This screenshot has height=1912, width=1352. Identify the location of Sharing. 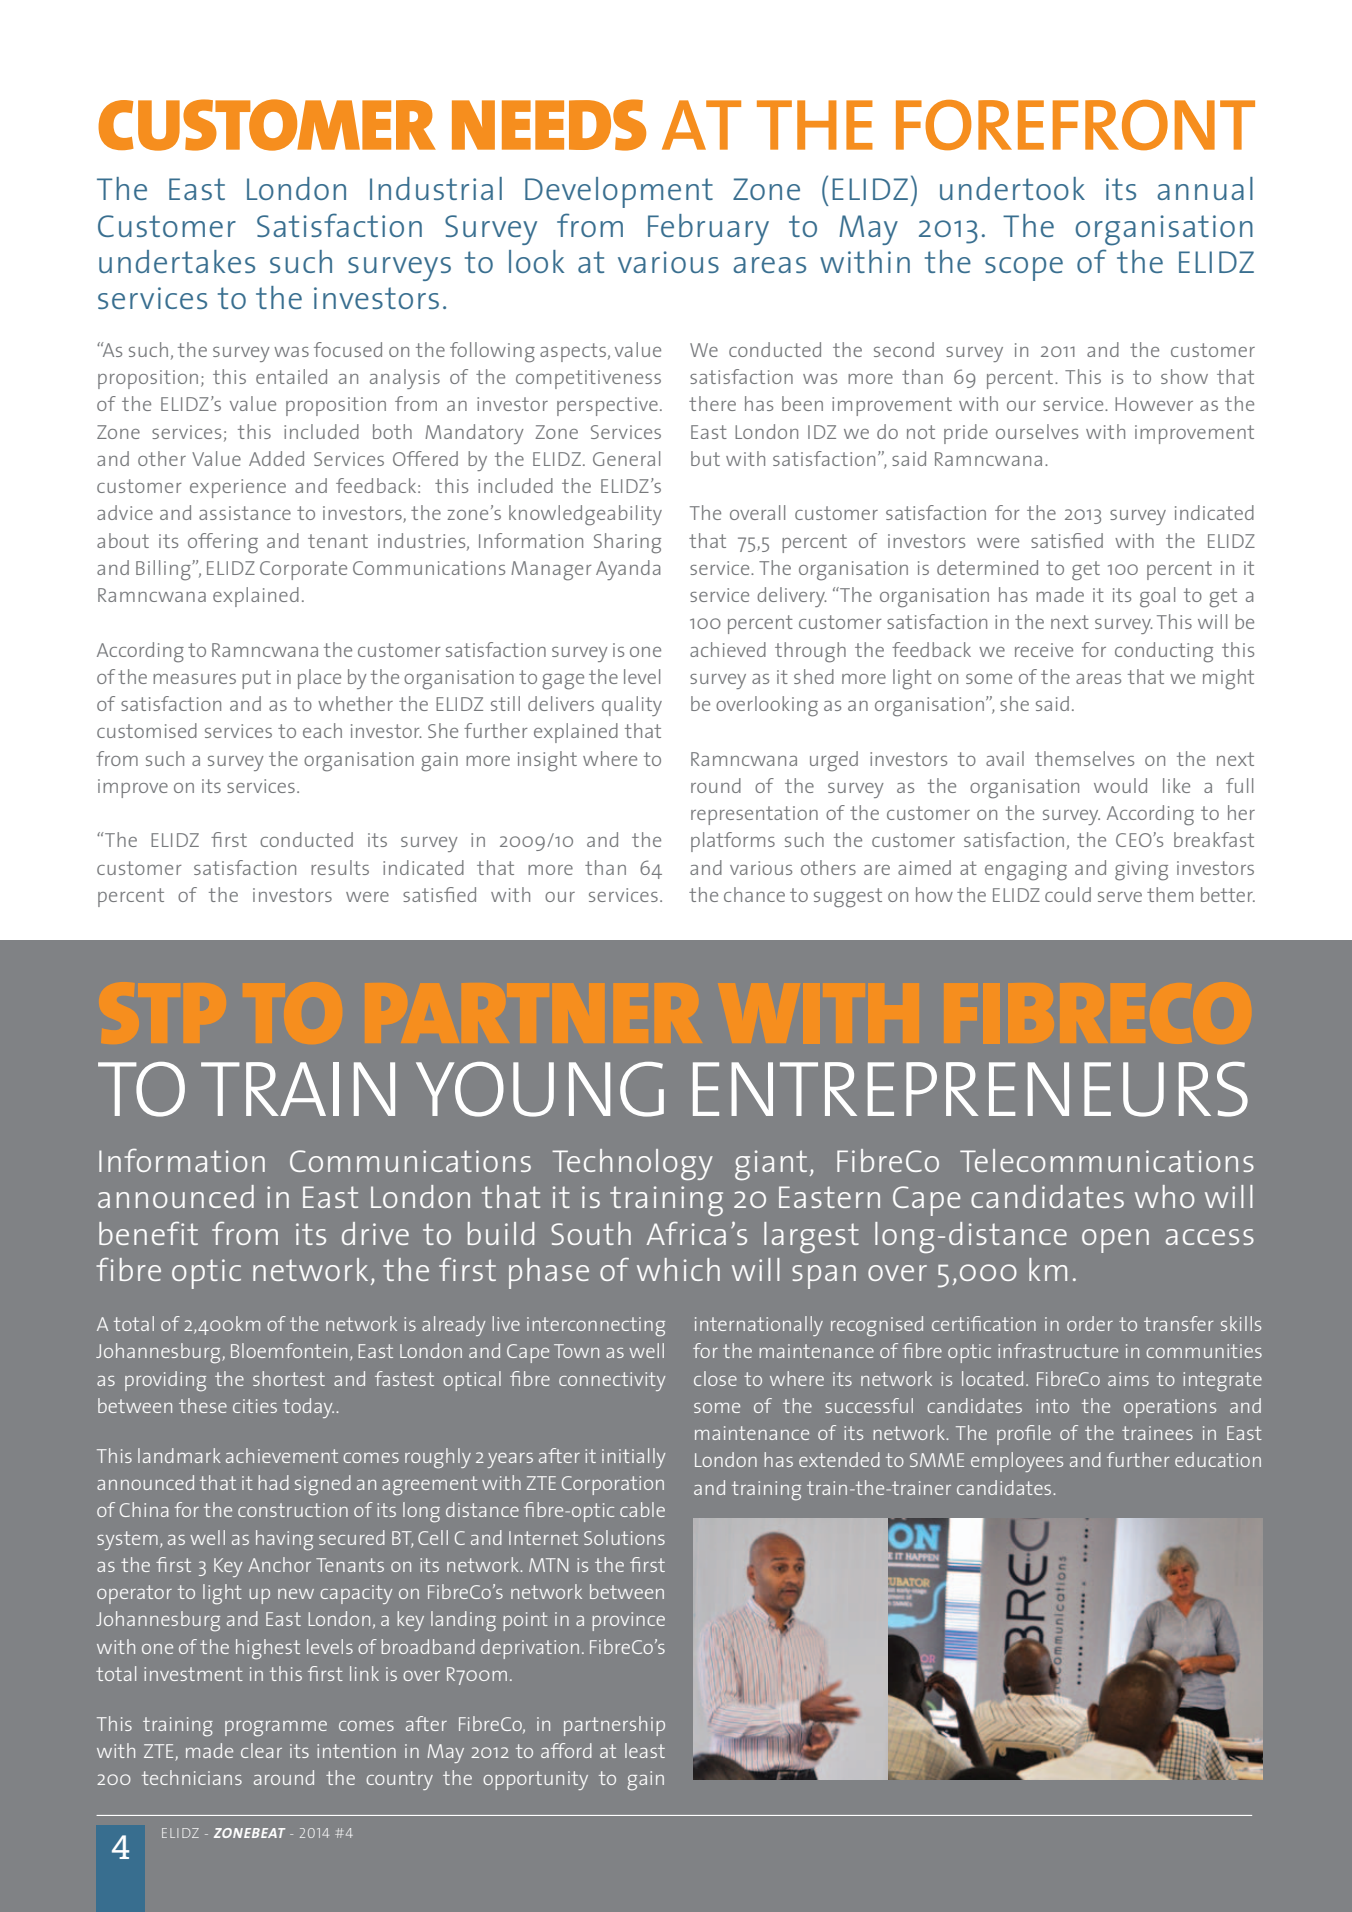
(627, 543).
